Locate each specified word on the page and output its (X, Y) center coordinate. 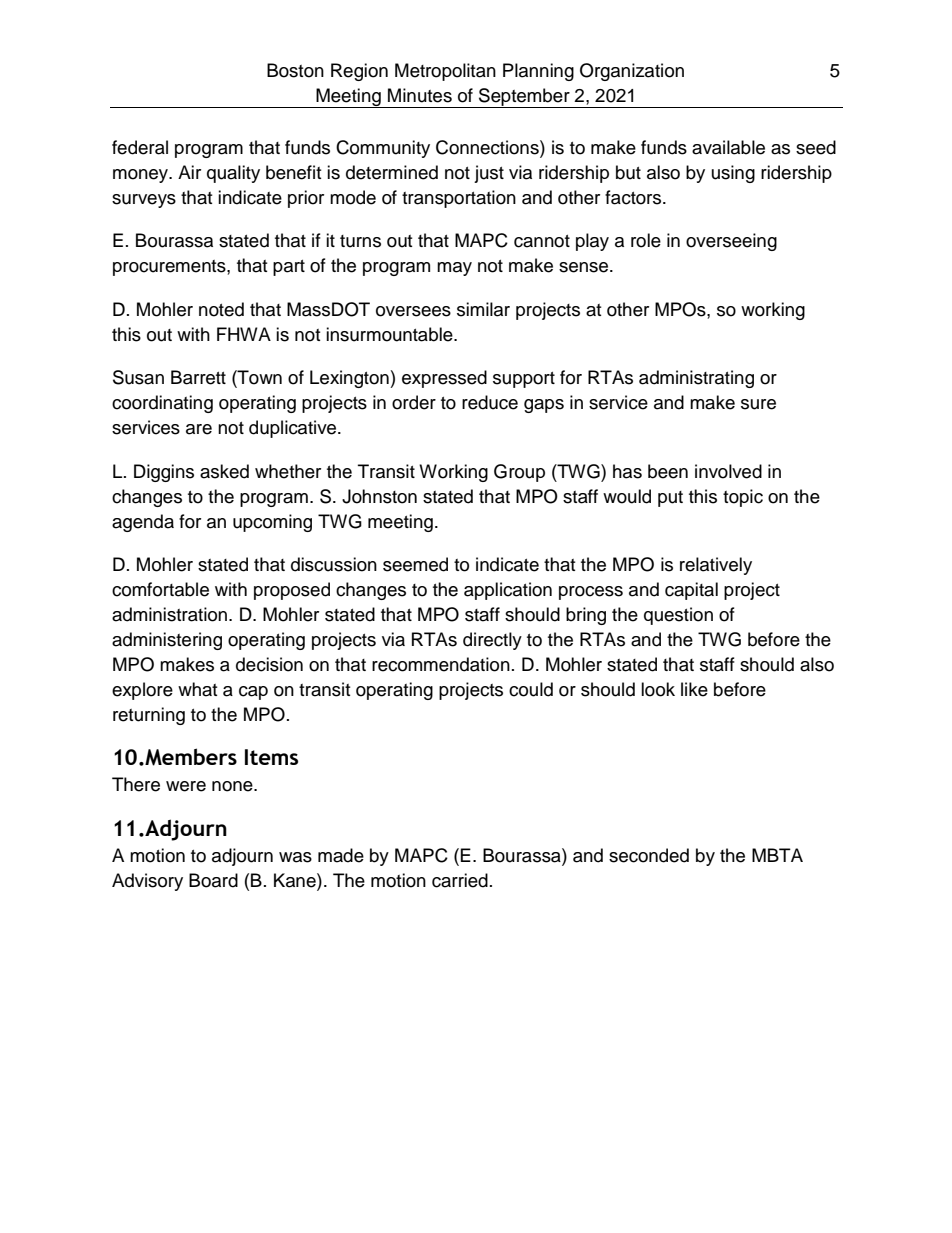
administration (171, 614)
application (508, 591)
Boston (295, 70)
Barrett (198, 377)
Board (213, 880)
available (728, 147)
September (524, 98)
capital (691, 591)
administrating (696, 379)
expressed (444, 379)
